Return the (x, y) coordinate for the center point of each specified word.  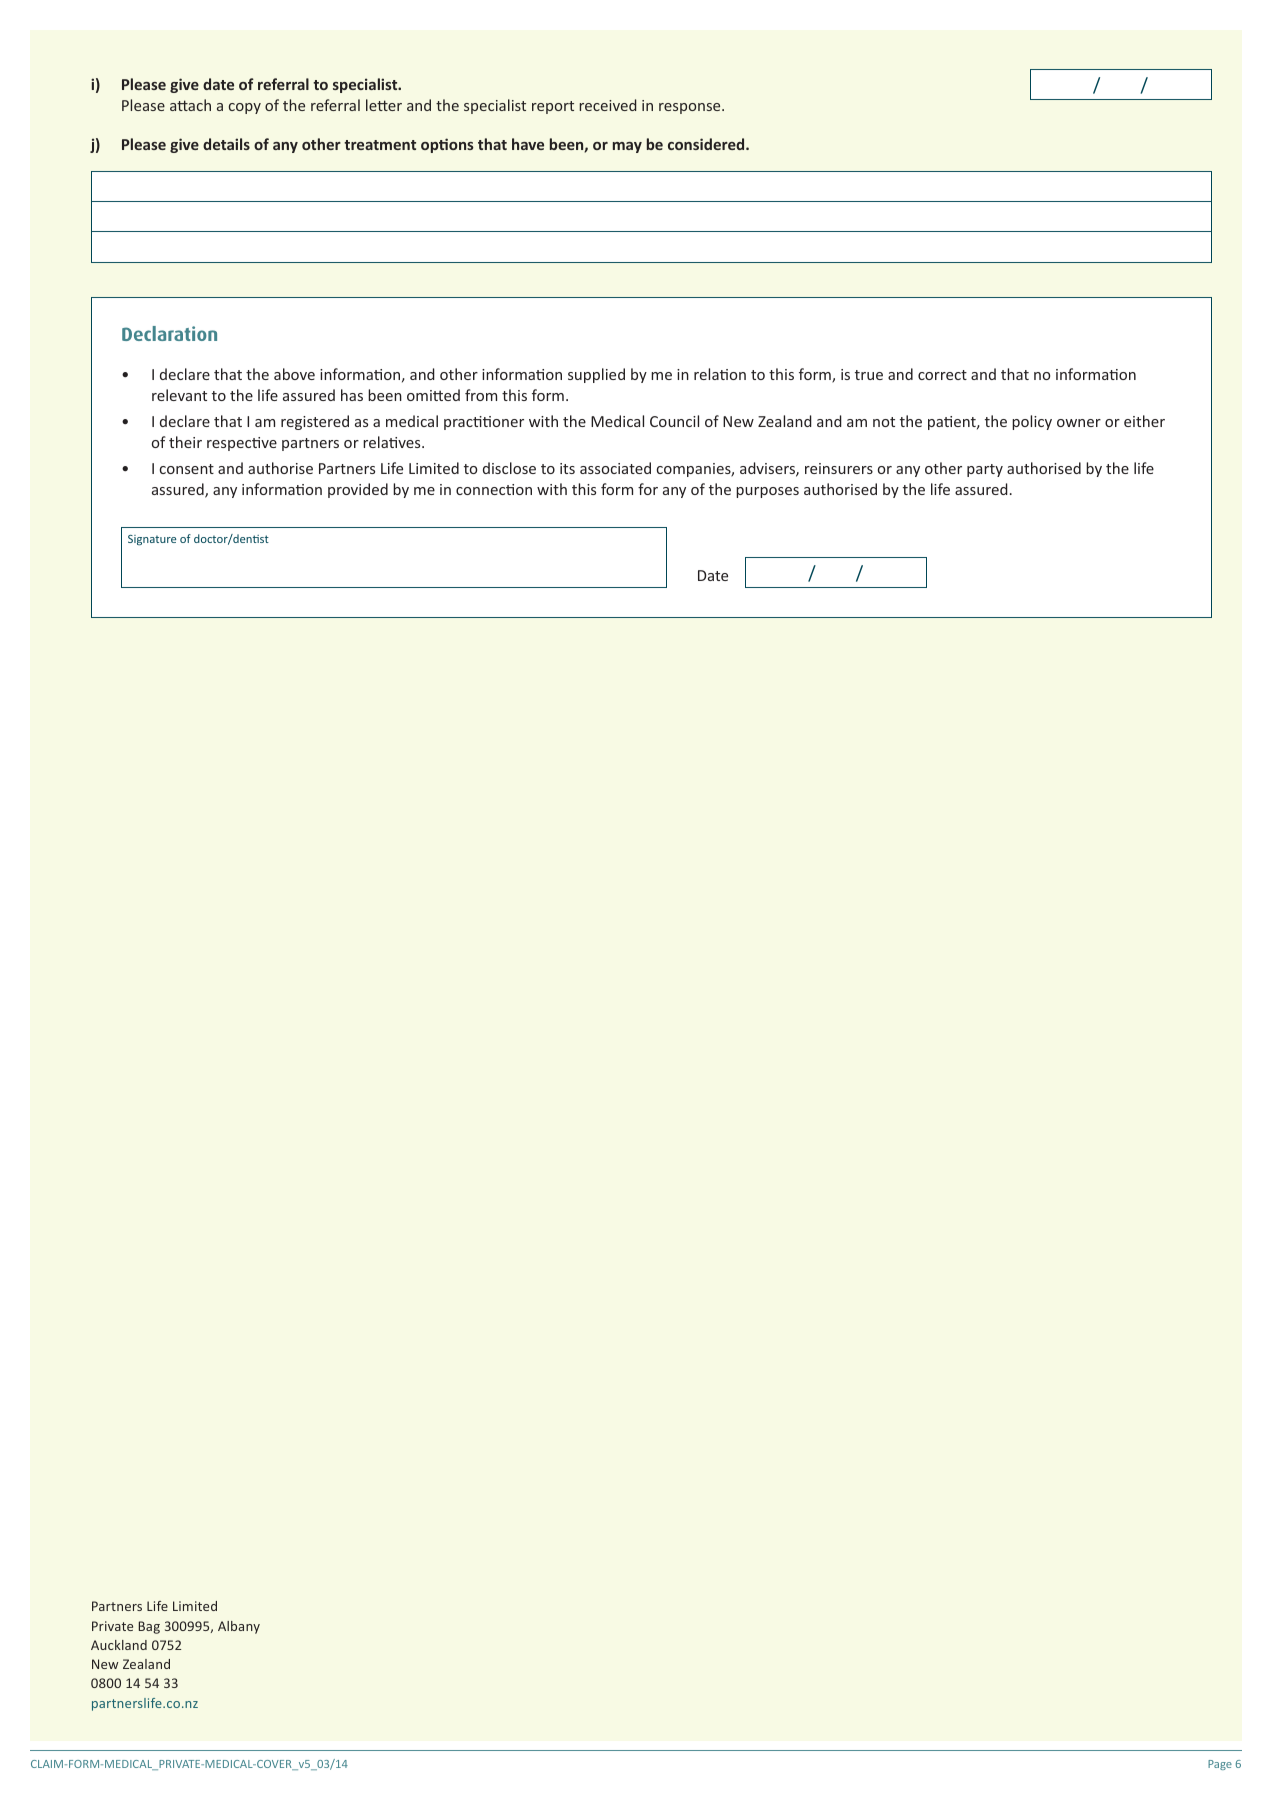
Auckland (119, 1645)
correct (942, 375)
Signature (152, 540)
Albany (239, 1627)
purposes (767, 492)
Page (1220, 1765)
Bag (149, 1627)
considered (707, 144)
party (985, 470)
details (226, 144)
